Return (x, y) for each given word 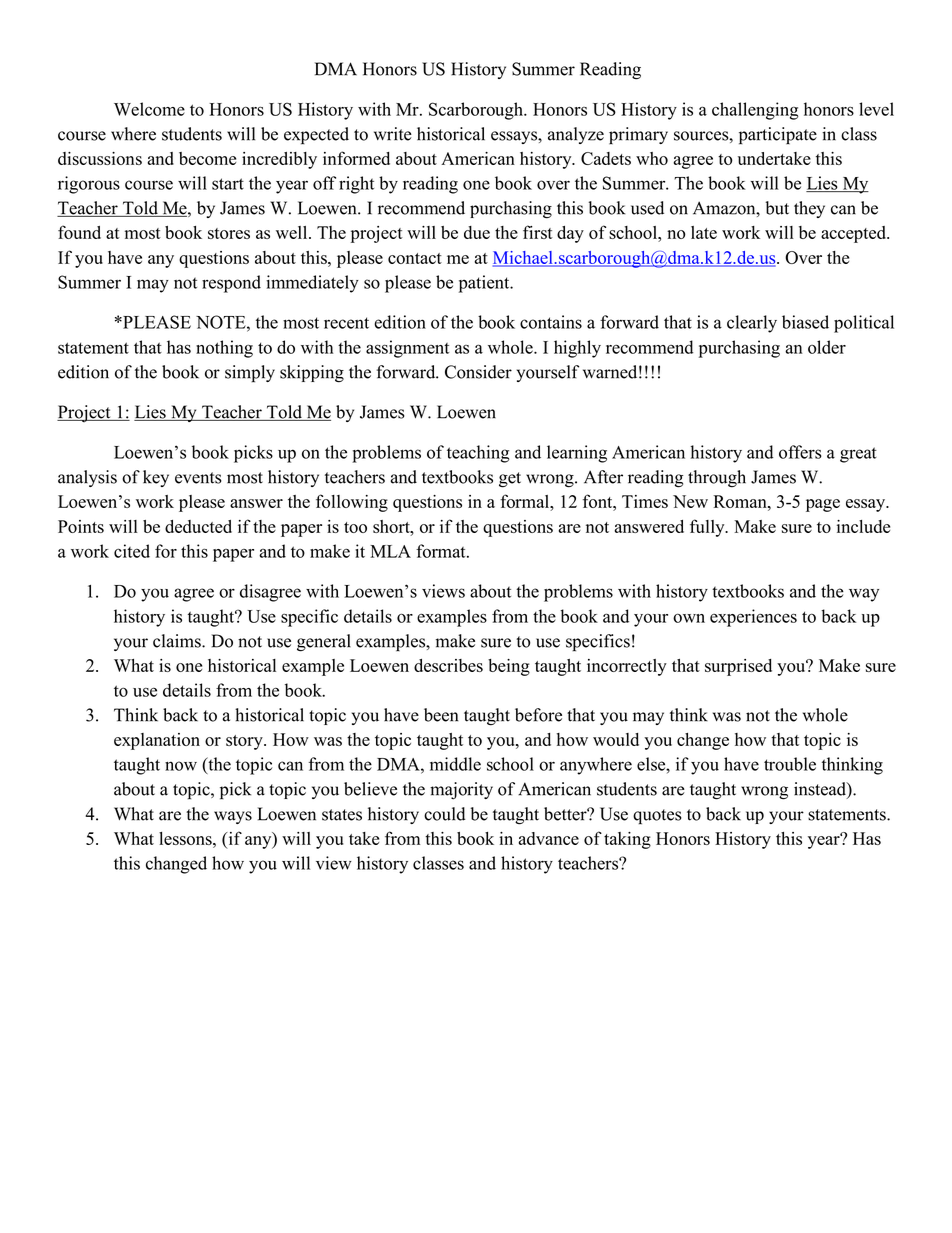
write (393, 134)
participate (778, 136)
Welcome (149, 109)
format (442, 551)
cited (132, 551)
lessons (186, 838)
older (827, 347)
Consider (478, 372)
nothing (224, 349)
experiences (753, 618)
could (444, 814)
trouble (790, 764)
